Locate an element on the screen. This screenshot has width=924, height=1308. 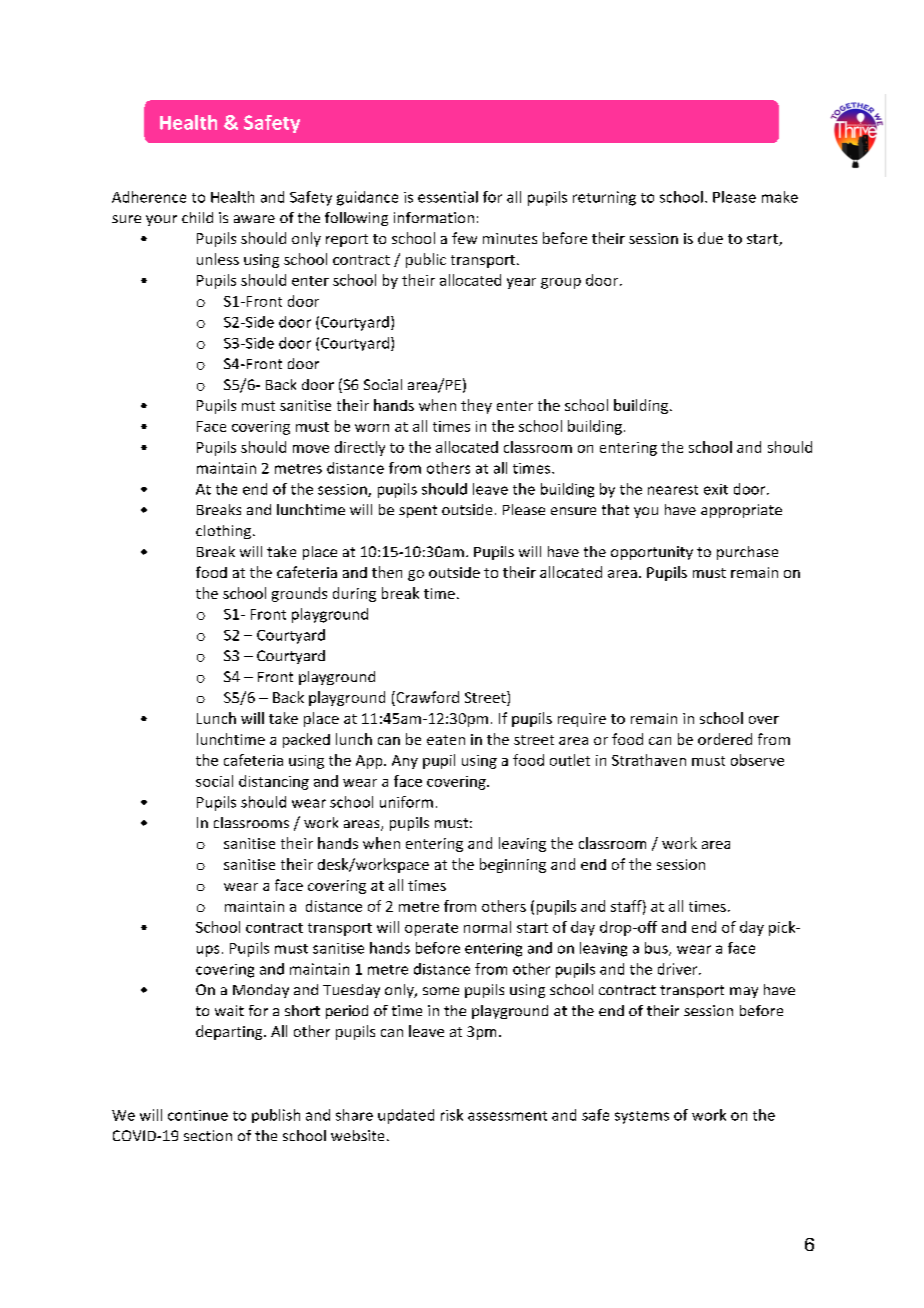
appropriate is located at coordinates (741, 511).
